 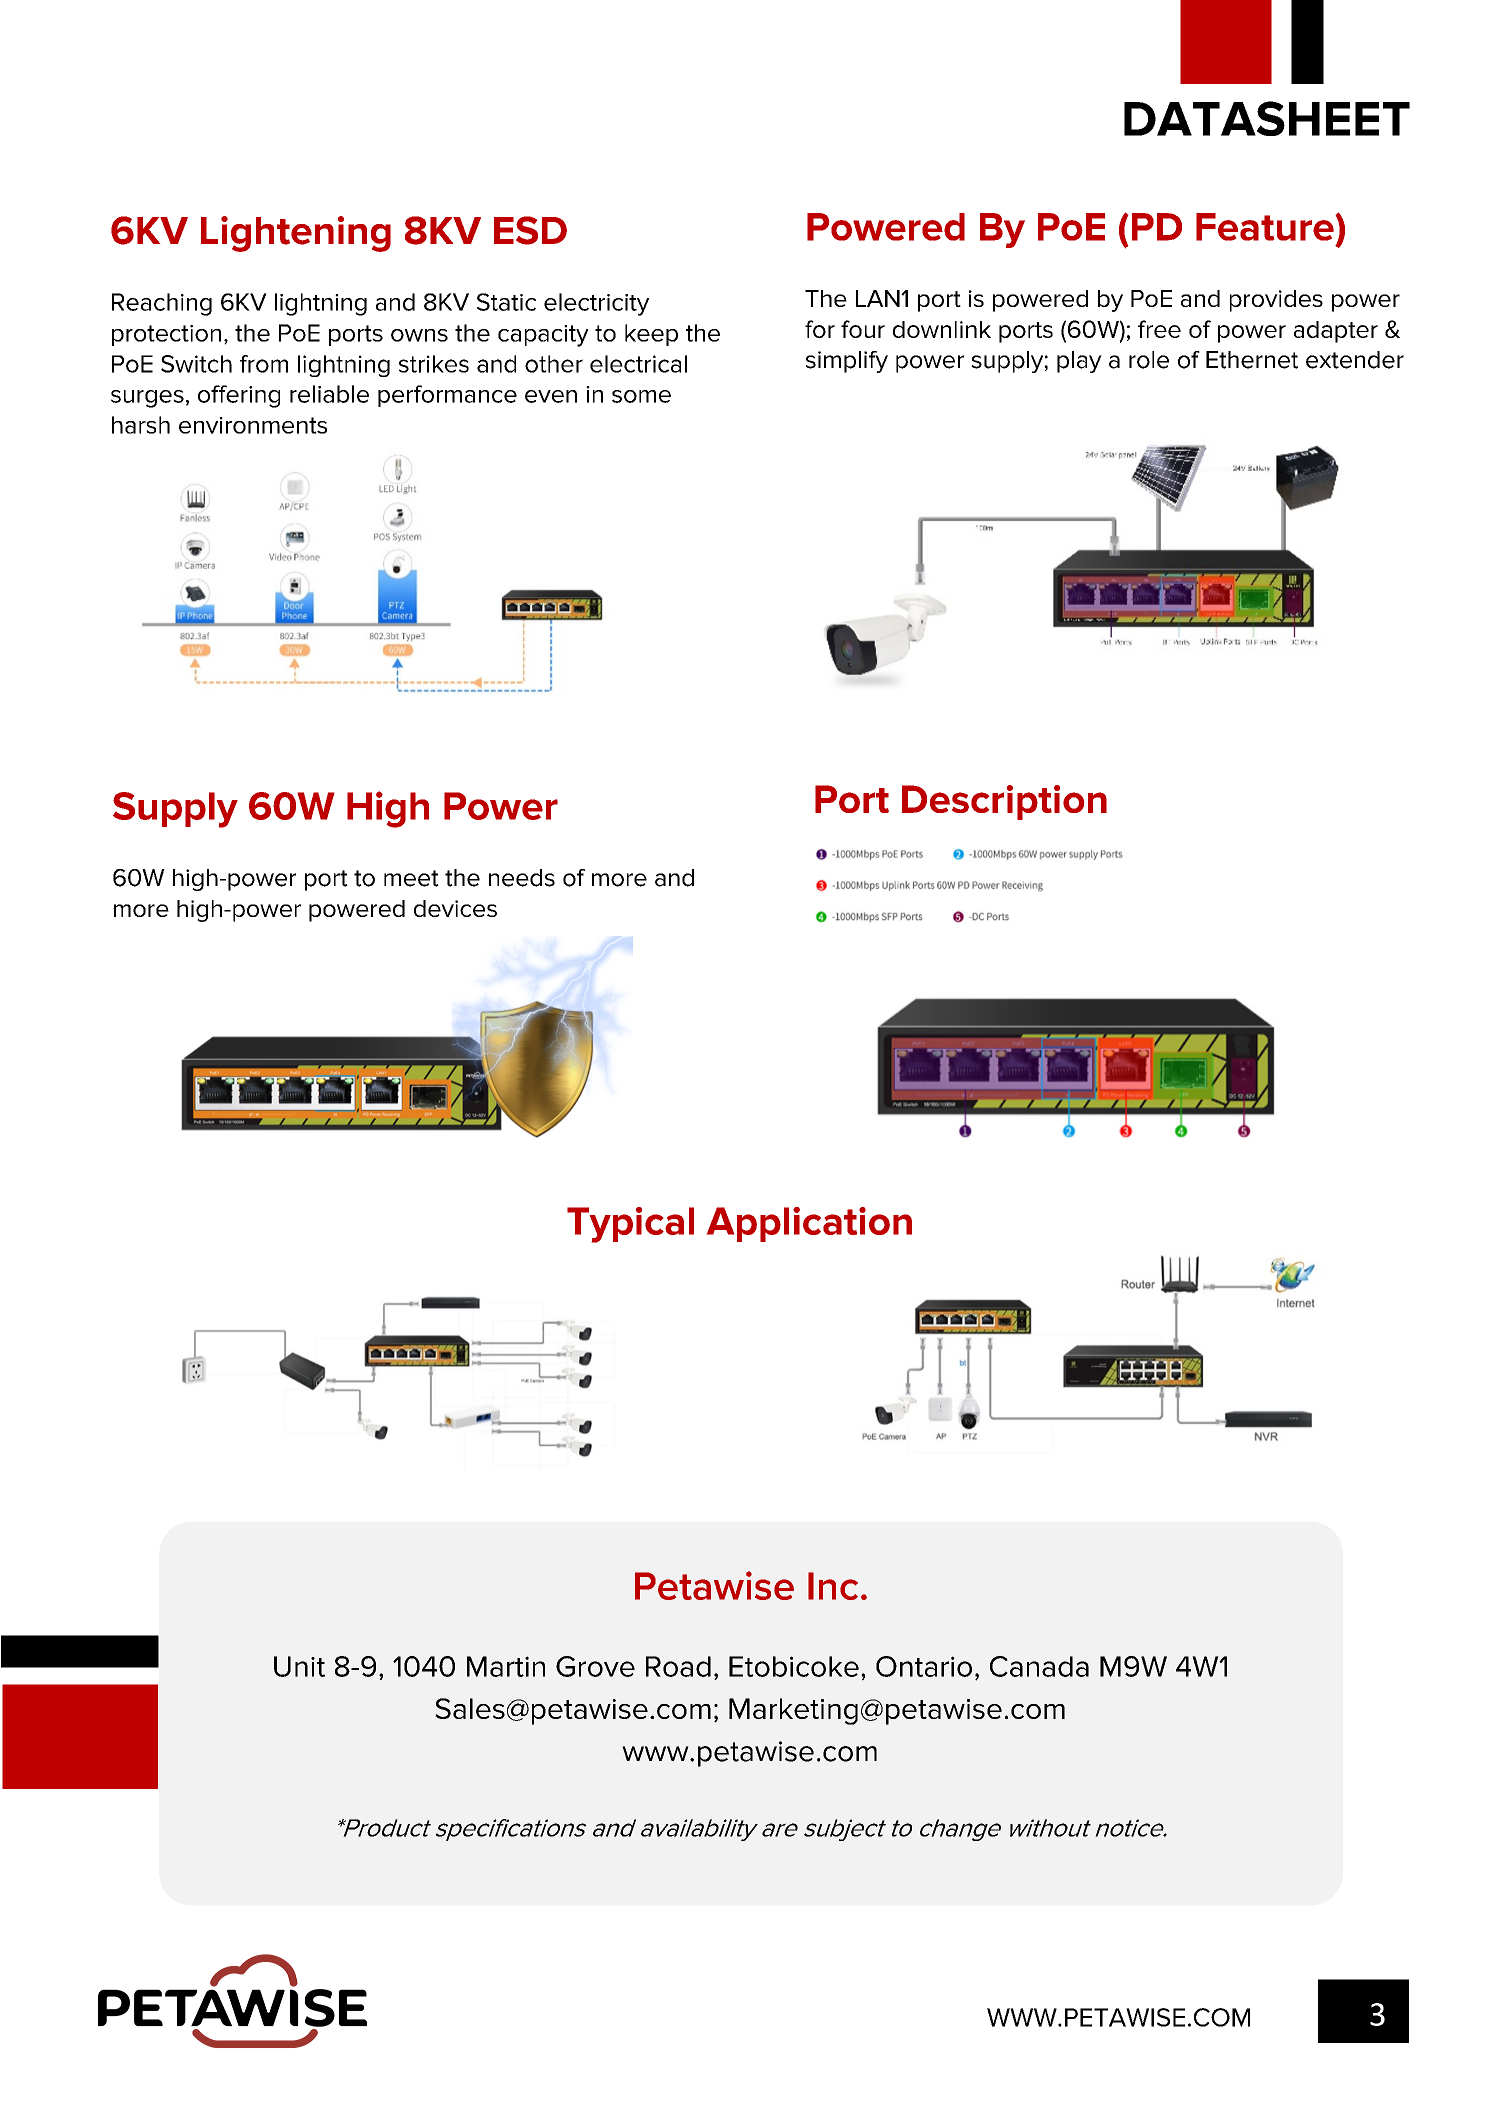 I want to click on Typical, so click(x=630, y=1225).
